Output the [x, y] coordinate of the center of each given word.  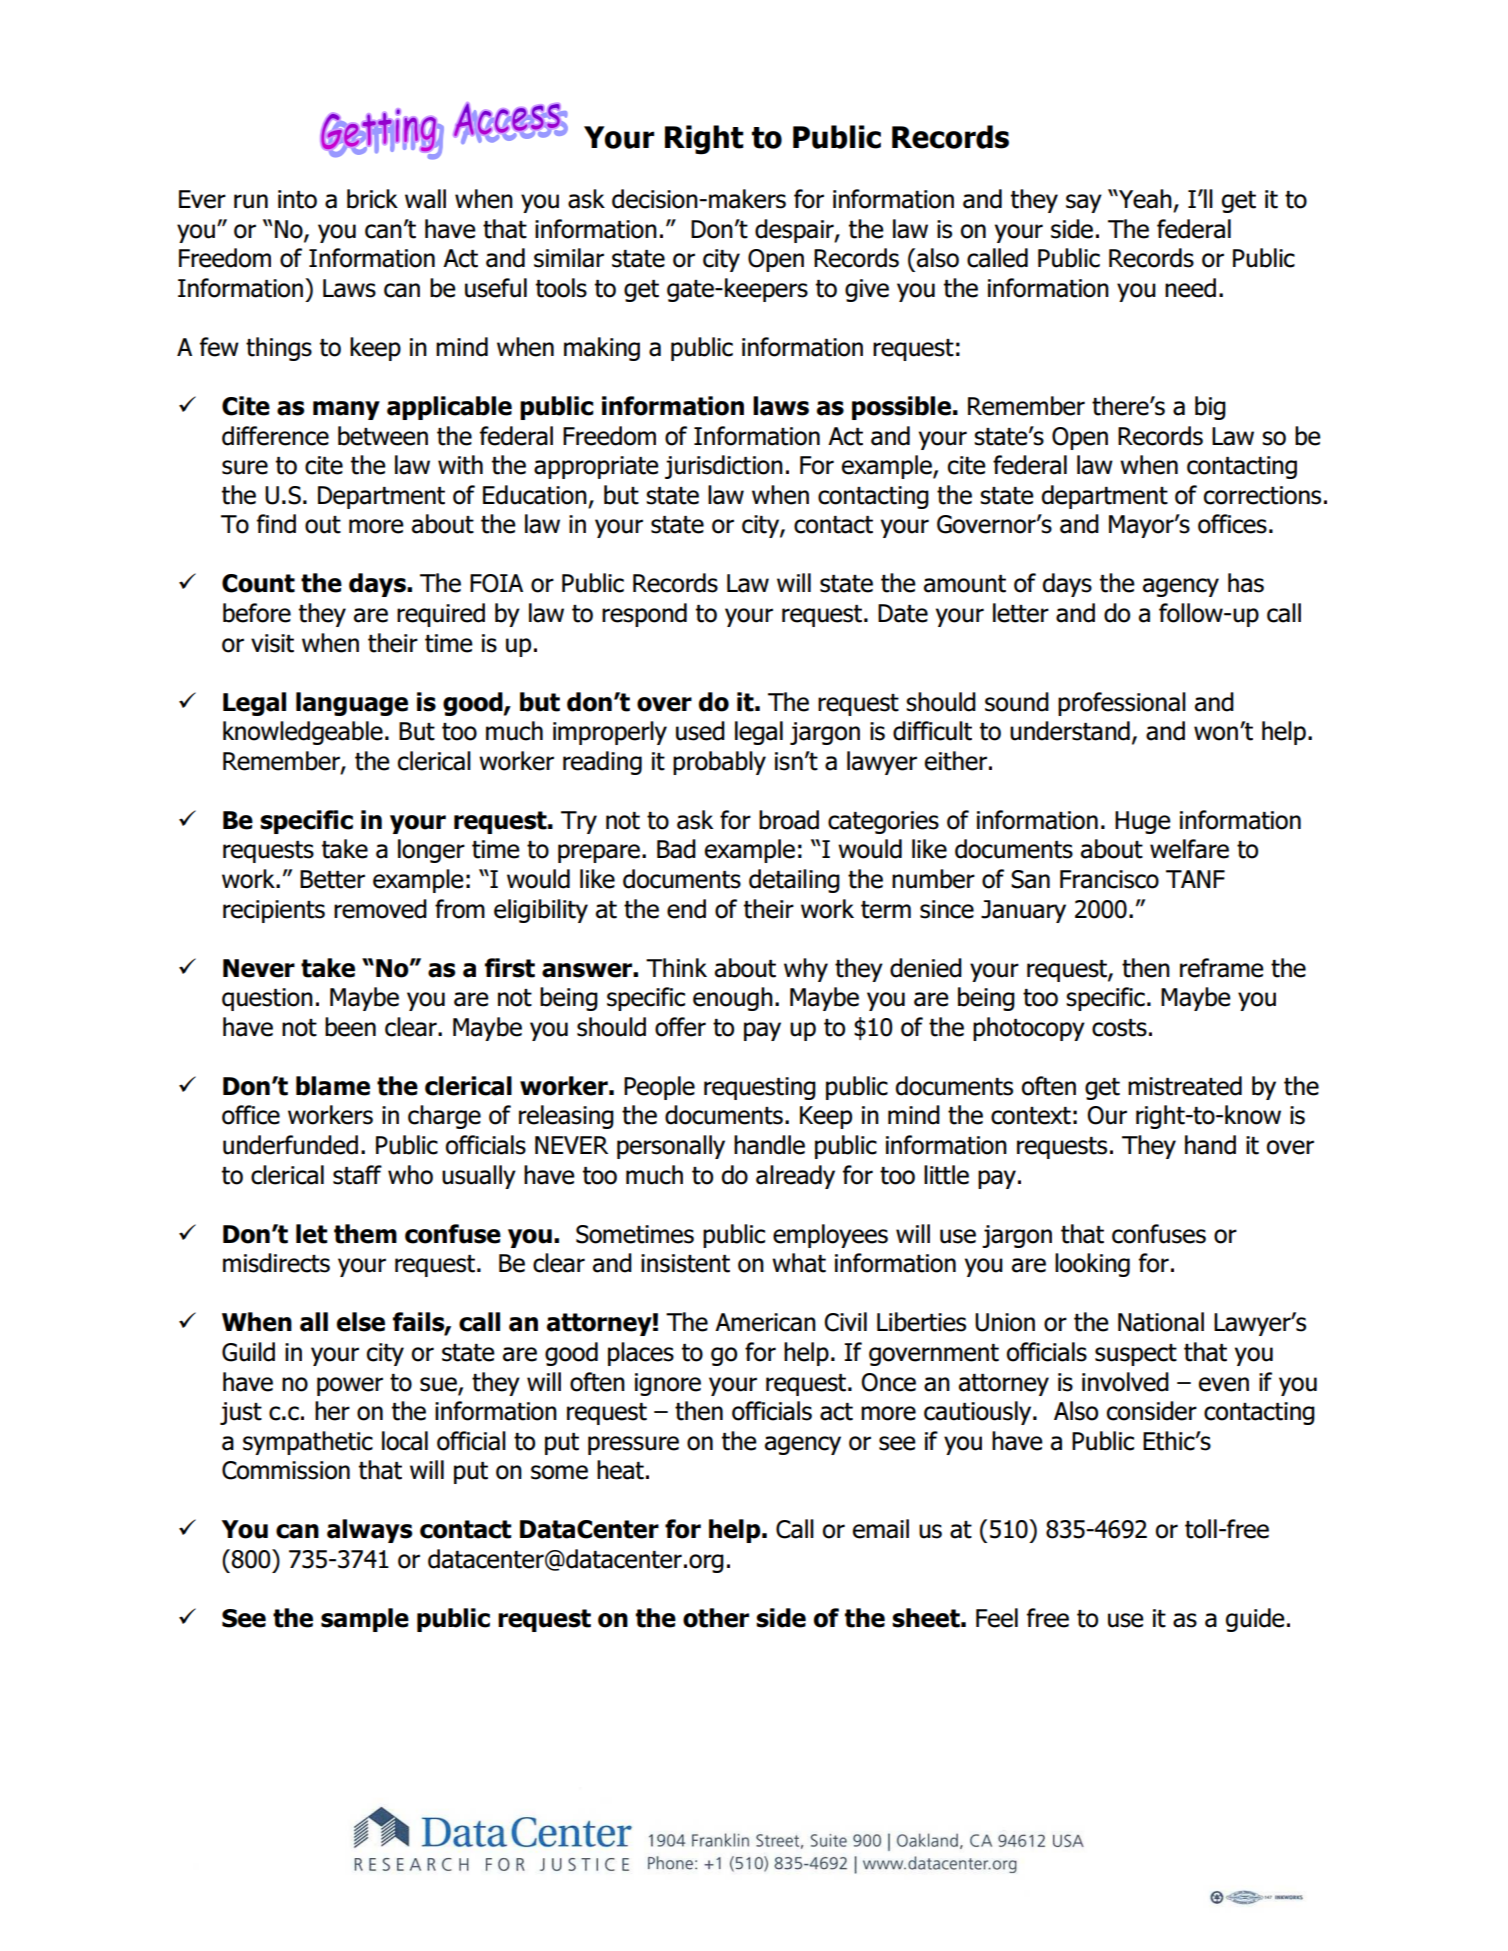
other [716, 1618]
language [352, 704]
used [700, 731]
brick [372, 199]
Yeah [1144, 199]
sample [365, 1620]
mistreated [1185, 1086]
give [867, 290]
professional [1122, 704]
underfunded [290, 1145]
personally [671, 1147]
